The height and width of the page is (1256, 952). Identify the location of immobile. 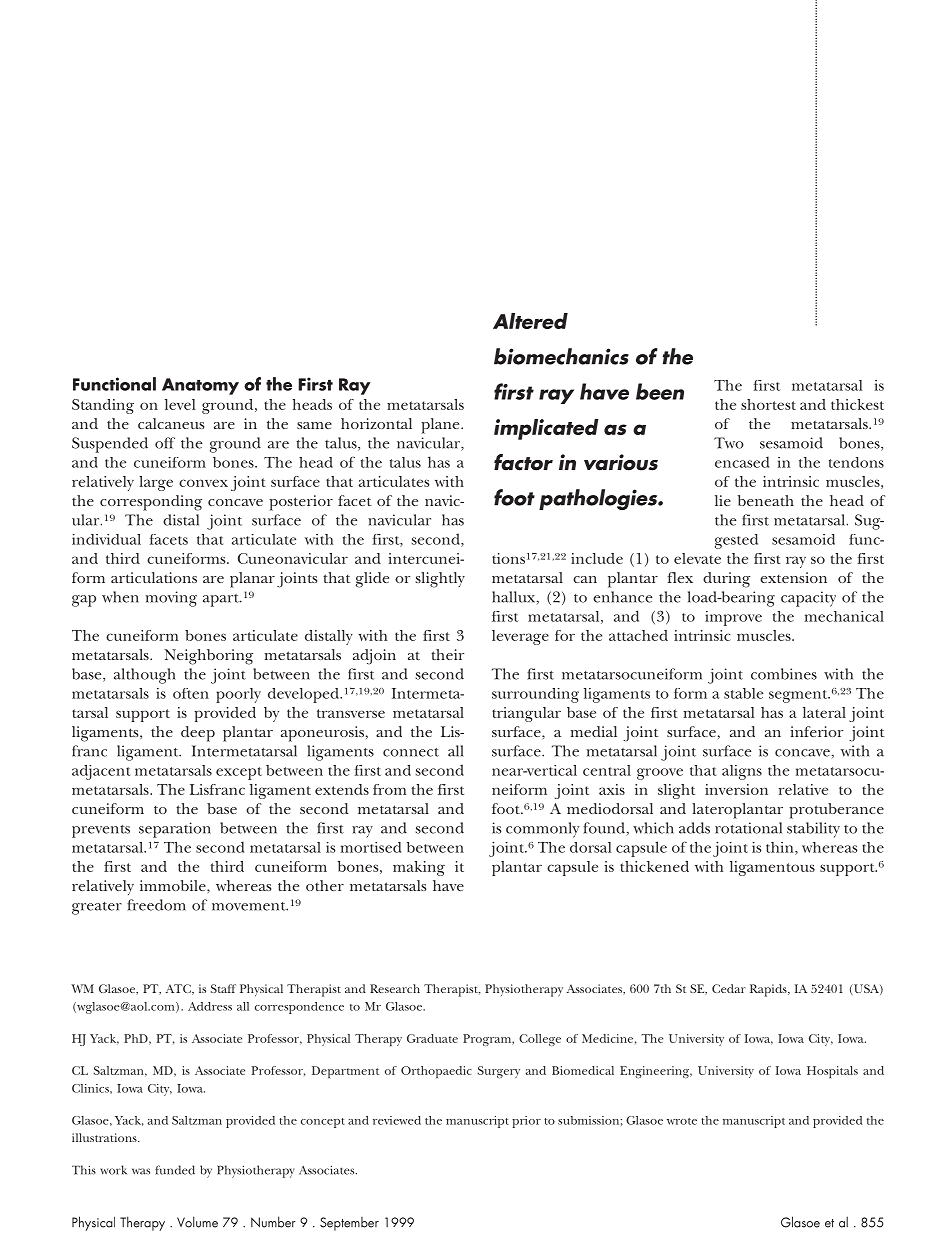
(174, 885).
